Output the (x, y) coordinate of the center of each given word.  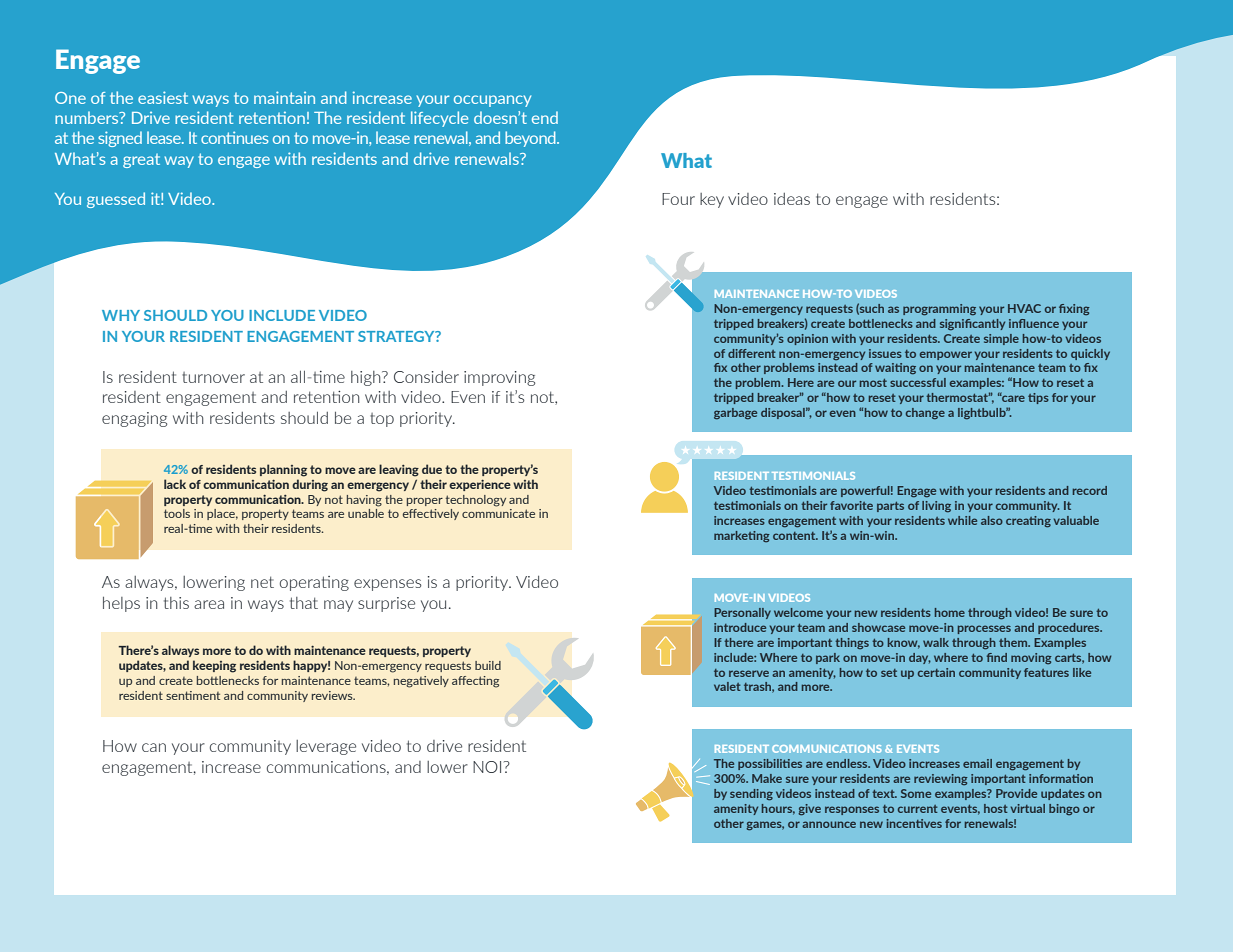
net (262, 582)
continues (235, 137)
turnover (213, 377)
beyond (531, 139)
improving (499, 378)
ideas (792, 199)
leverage (326, 747)
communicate (498, 513)
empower (946, 355)
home (950, 612)
